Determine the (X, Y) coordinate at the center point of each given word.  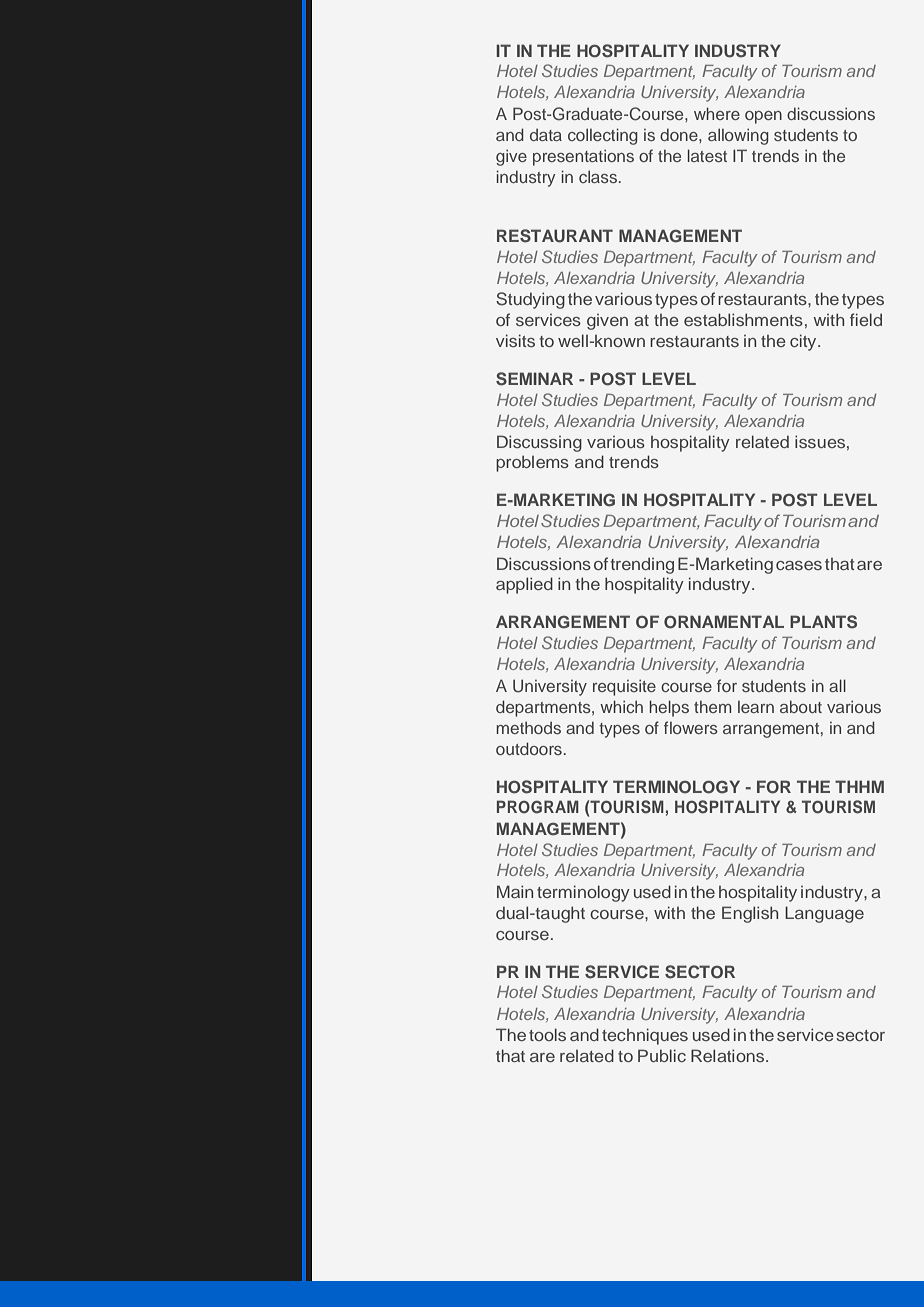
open (763, 117)
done (680, 134)
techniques (645, 1036)
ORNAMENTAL (724, 622)
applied (524, 585)
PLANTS (823, 622)
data (546, 135)
